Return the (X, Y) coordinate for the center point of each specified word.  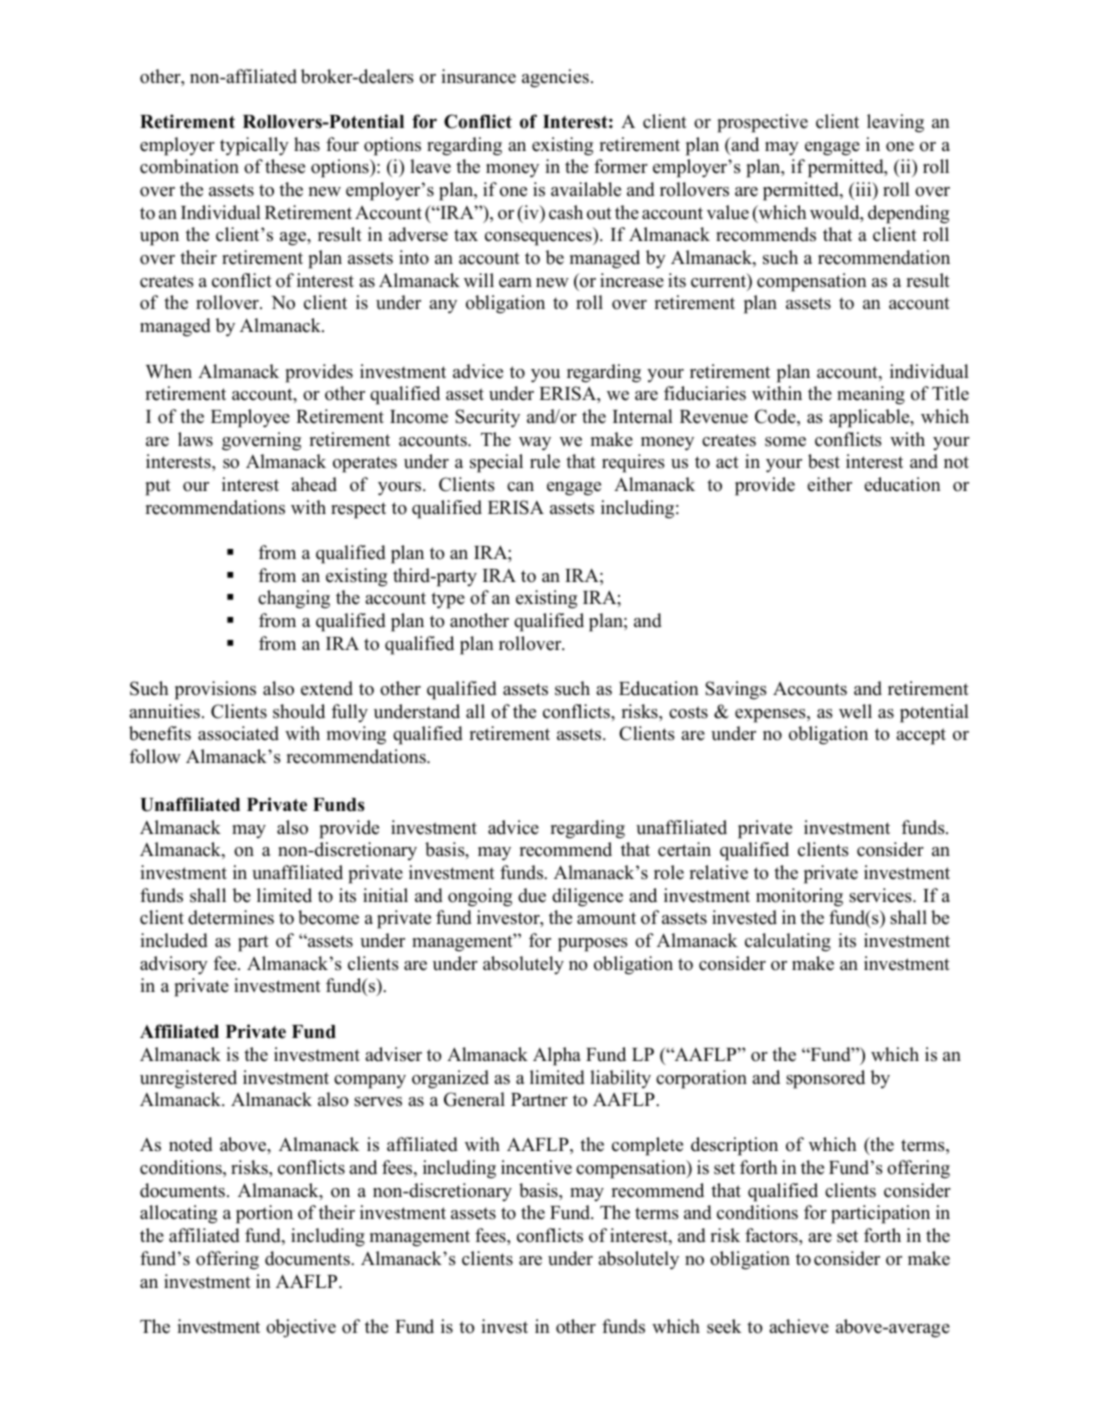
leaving (895, 123)
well (855, 711)
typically (254, 146)
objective (301, 1328)
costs (688, 712)
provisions (215, 690)
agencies (555, 78)
